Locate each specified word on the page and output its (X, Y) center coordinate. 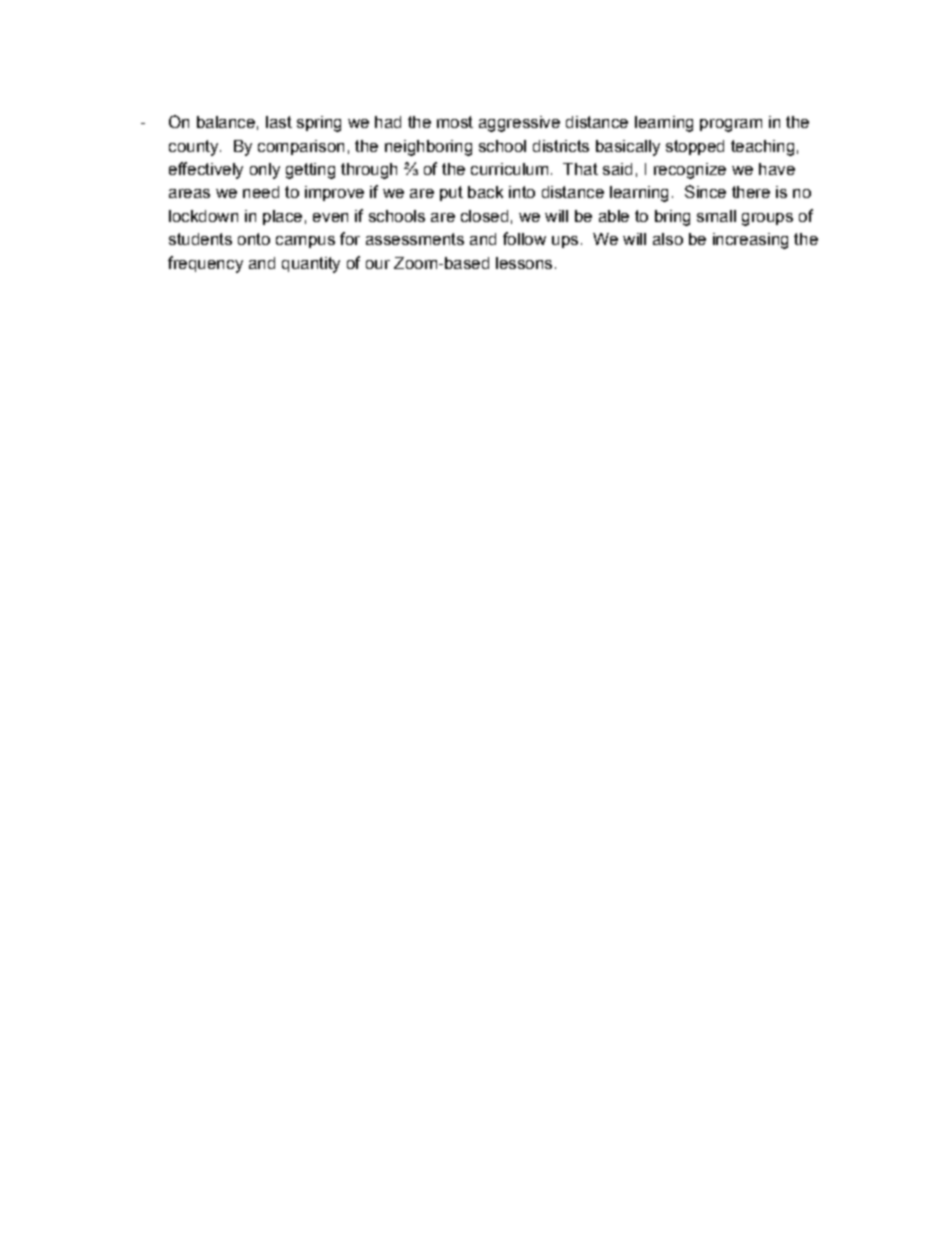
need (261, 192)
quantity (311, 265)
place (282, 217)
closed (484, 216)
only (265, 171)
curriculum (509, 169)
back (485, 192)
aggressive (519, 124)
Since (705, 191)
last (279, 122)
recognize (690, 171)
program (731, 125)
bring (672, 218)
